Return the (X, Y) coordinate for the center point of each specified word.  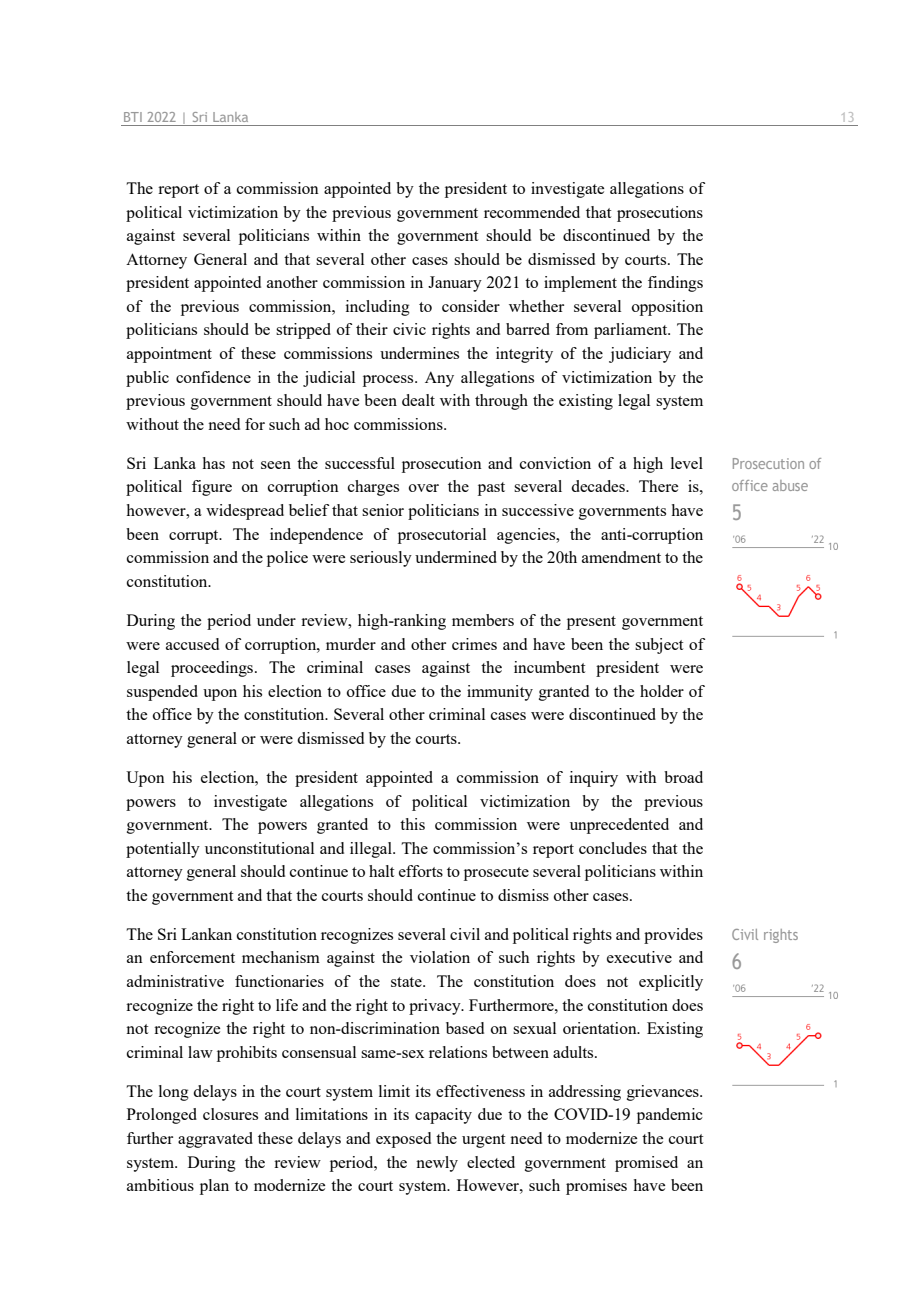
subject (659, 646)
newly (437, 1164)
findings (675, 284)
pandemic (670, 1116)
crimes (474, 644)
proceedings (213, 669)
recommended (532, 212)
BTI (133, 117)
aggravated (215, 1140)
